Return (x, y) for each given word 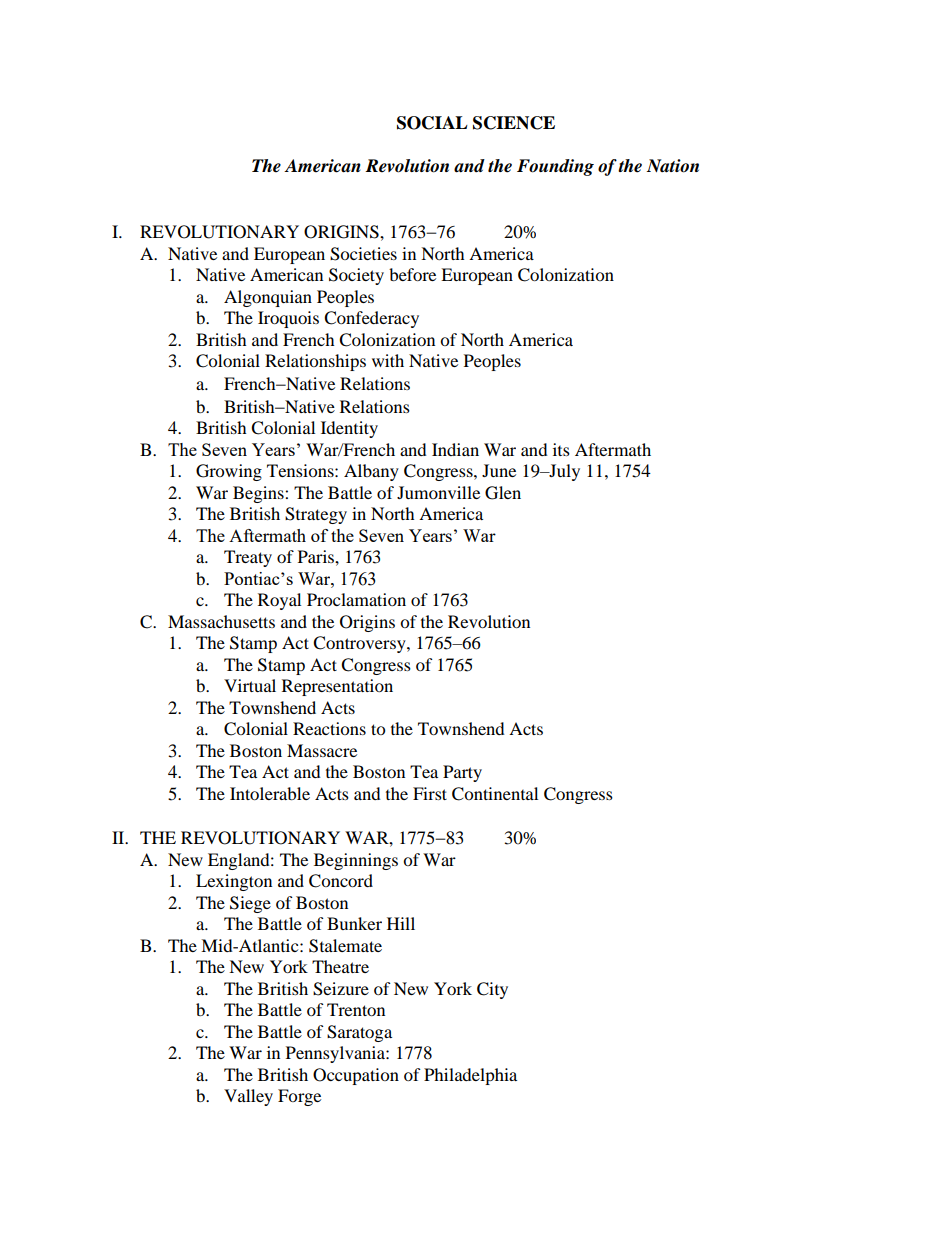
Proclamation (356, 599)
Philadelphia (470, 1076)
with (388, 360)
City (492, 990)
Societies (363, 254)
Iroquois (288, 319)
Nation (673, 166)
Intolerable (270, 793)
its (561, 449)
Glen (503, 493)
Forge (299, 1097)
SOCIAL (432, 123)
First (430, 793)
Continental (495, 794)
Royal (279, 601)
